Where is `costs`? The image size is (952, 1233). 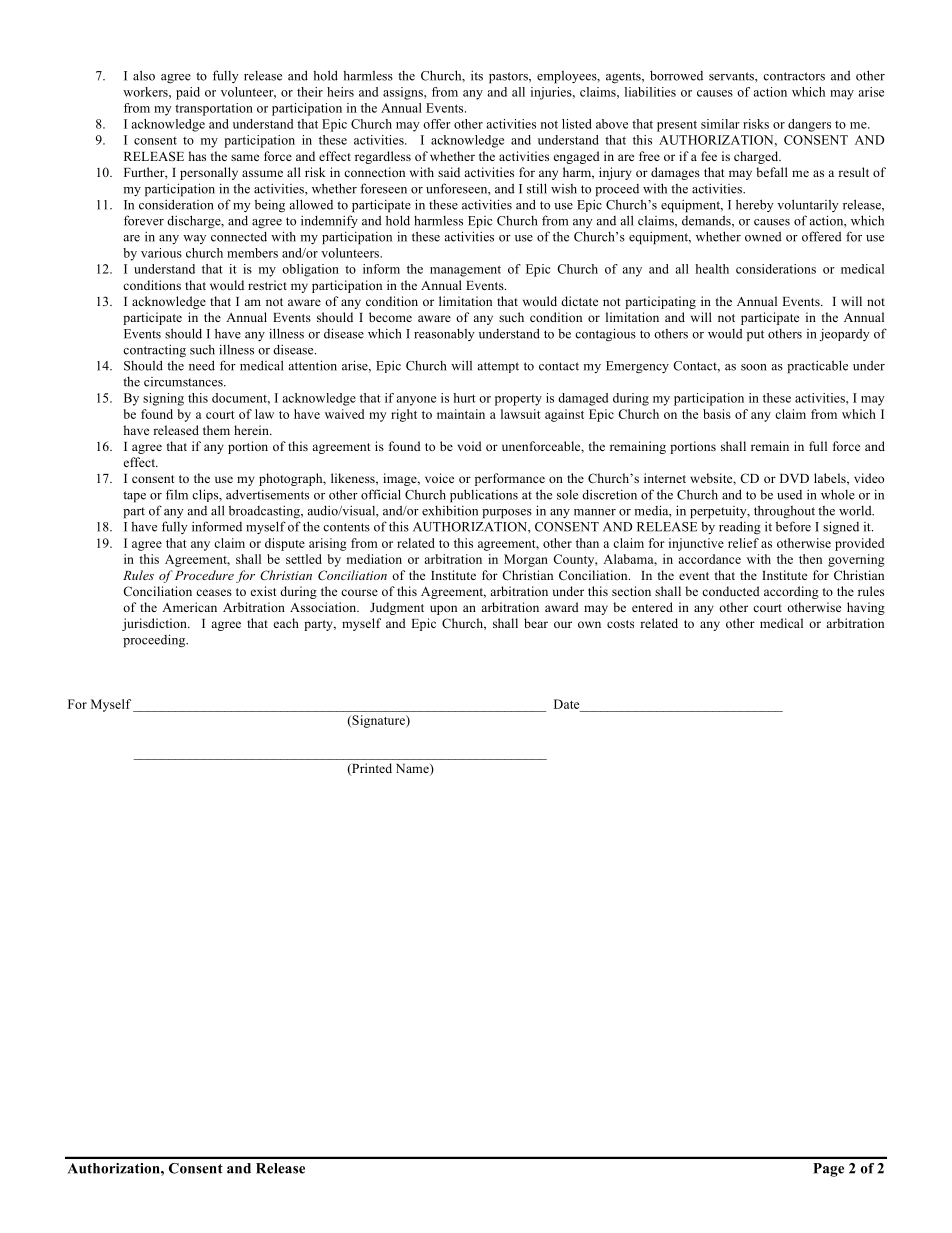
costs is located at coordinates (620, 624).
